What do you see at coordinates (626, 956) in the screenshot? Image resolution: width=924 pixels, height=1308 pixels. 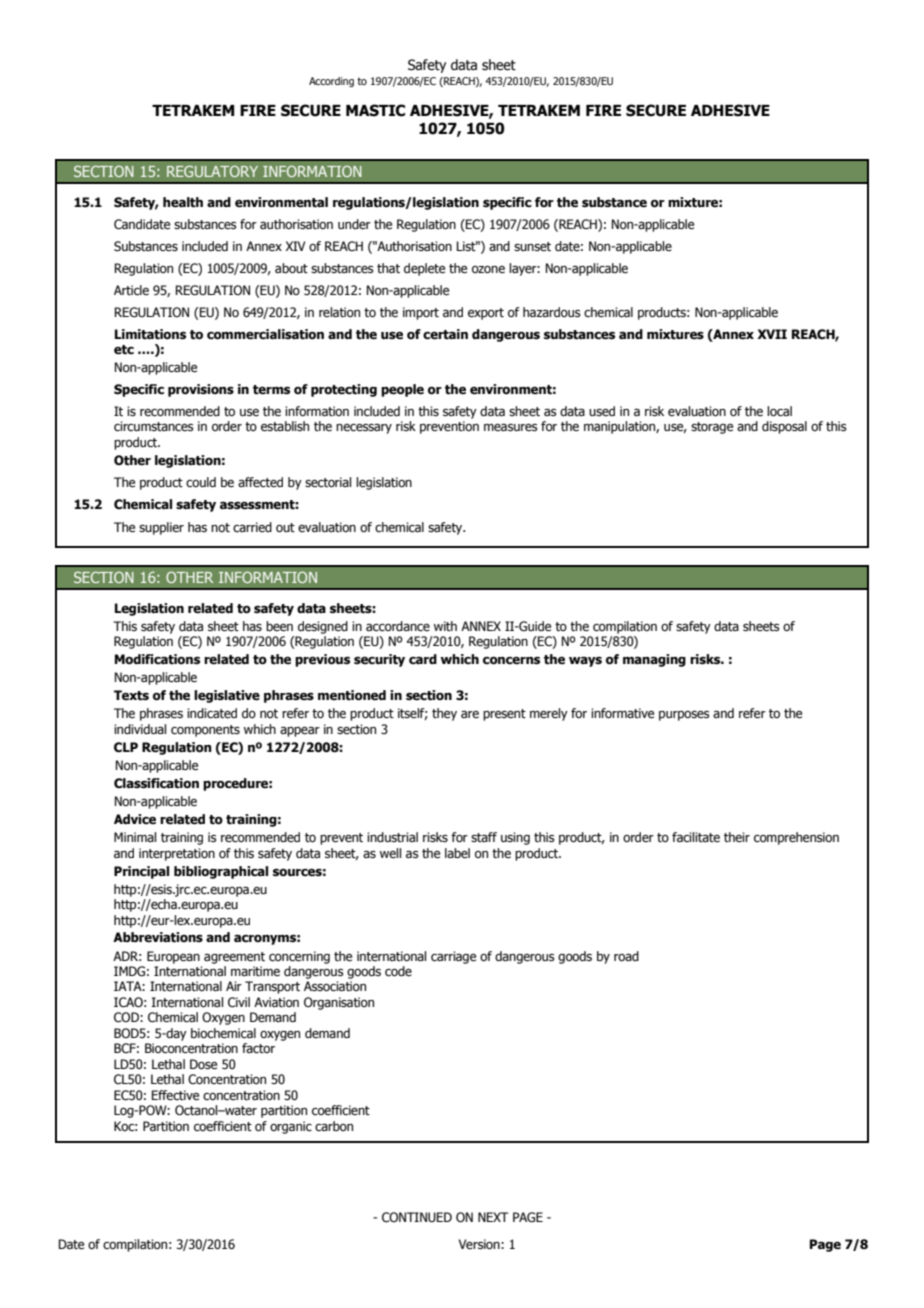 I see `road` at bounding box center [626, 956].
